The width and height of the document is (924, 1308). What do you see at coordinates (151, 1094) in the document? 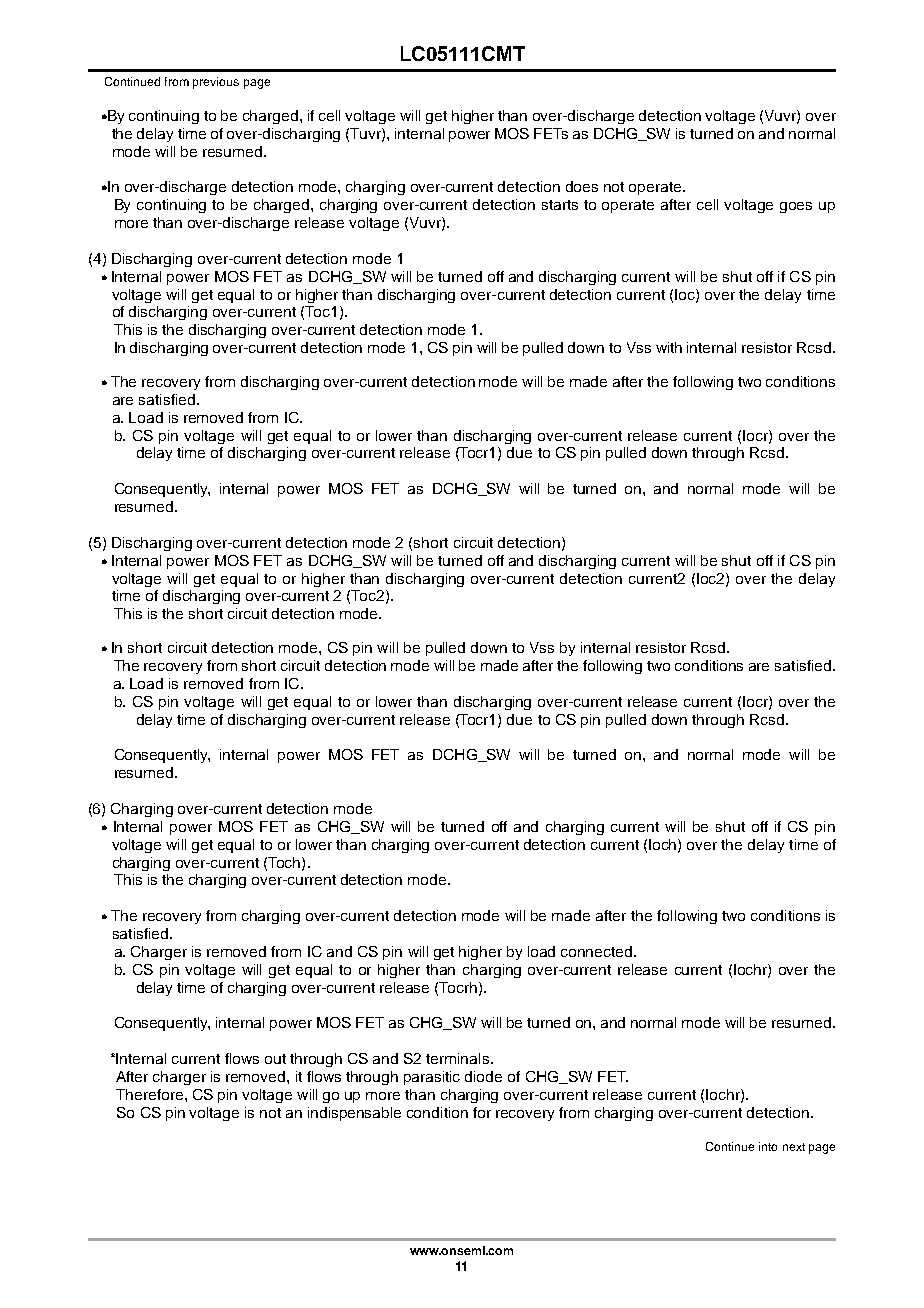
I see `Therefore` at bounding box center [151, 1094].
